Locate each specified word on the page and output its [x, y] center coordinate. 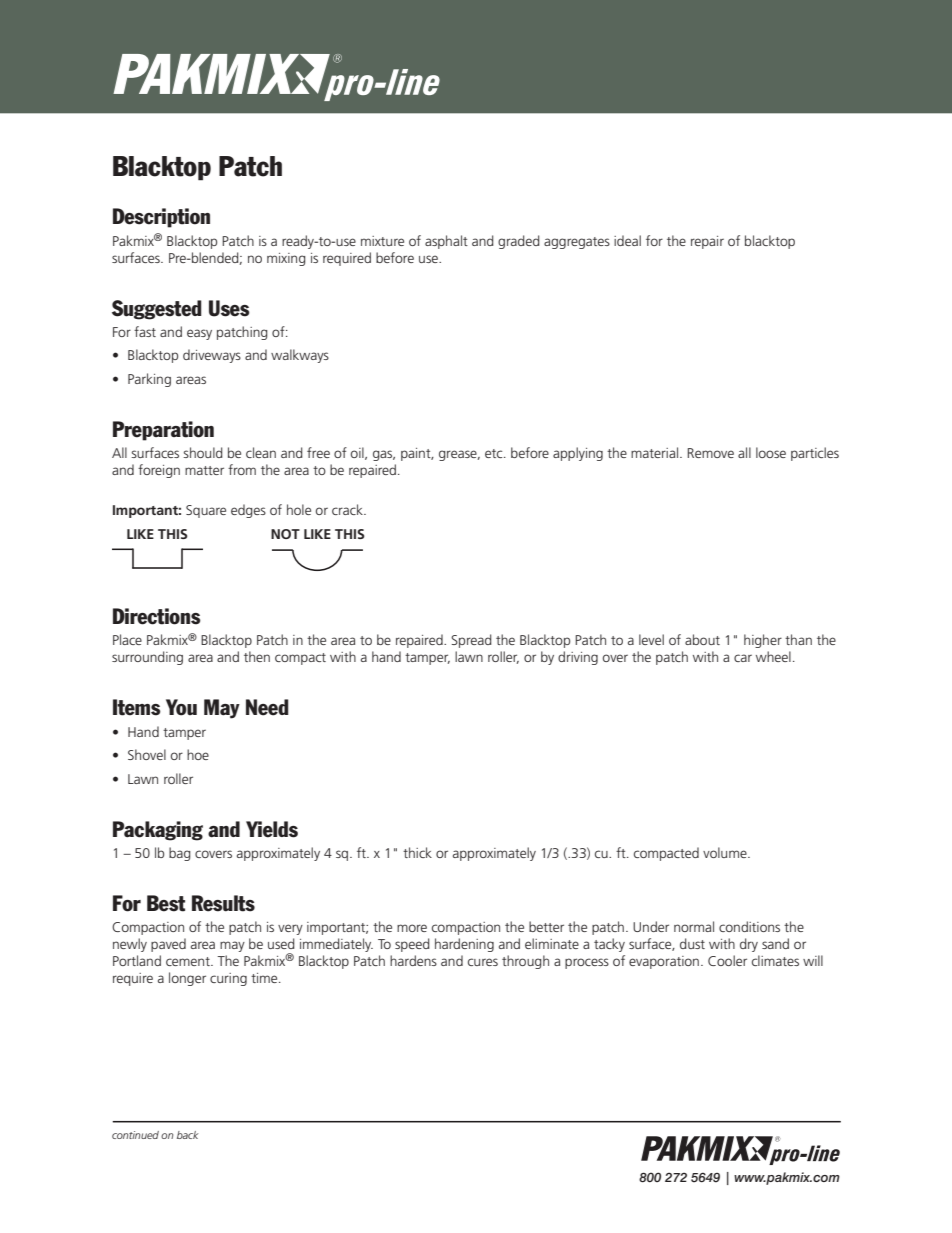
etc [495, 453]
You [181, 707]
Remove [710, 453]
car [743, 658]
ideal [627, 240]
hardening [464, 945]
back [187, 1135]
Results [223, 903]
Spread [471, 641]
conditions [749, 926]
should [203, 452]
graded [519, 242]
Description [161, 218]
